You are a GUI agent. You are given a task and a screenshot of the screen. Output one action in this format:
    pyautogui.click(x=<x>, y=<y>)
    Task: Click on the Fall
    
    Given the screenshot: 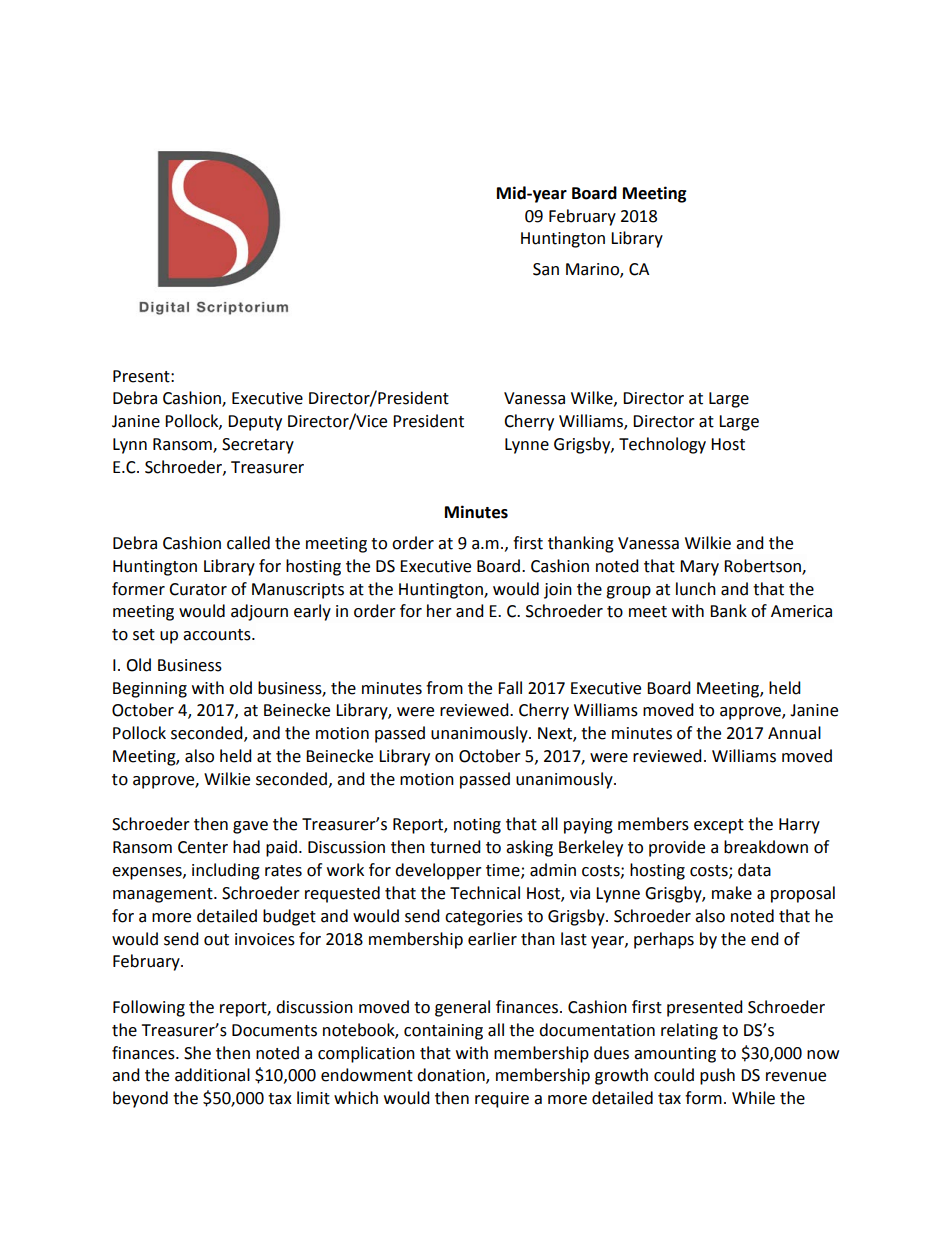 What is the action you would take?
    pyautogui.click(x=510, y=688)
